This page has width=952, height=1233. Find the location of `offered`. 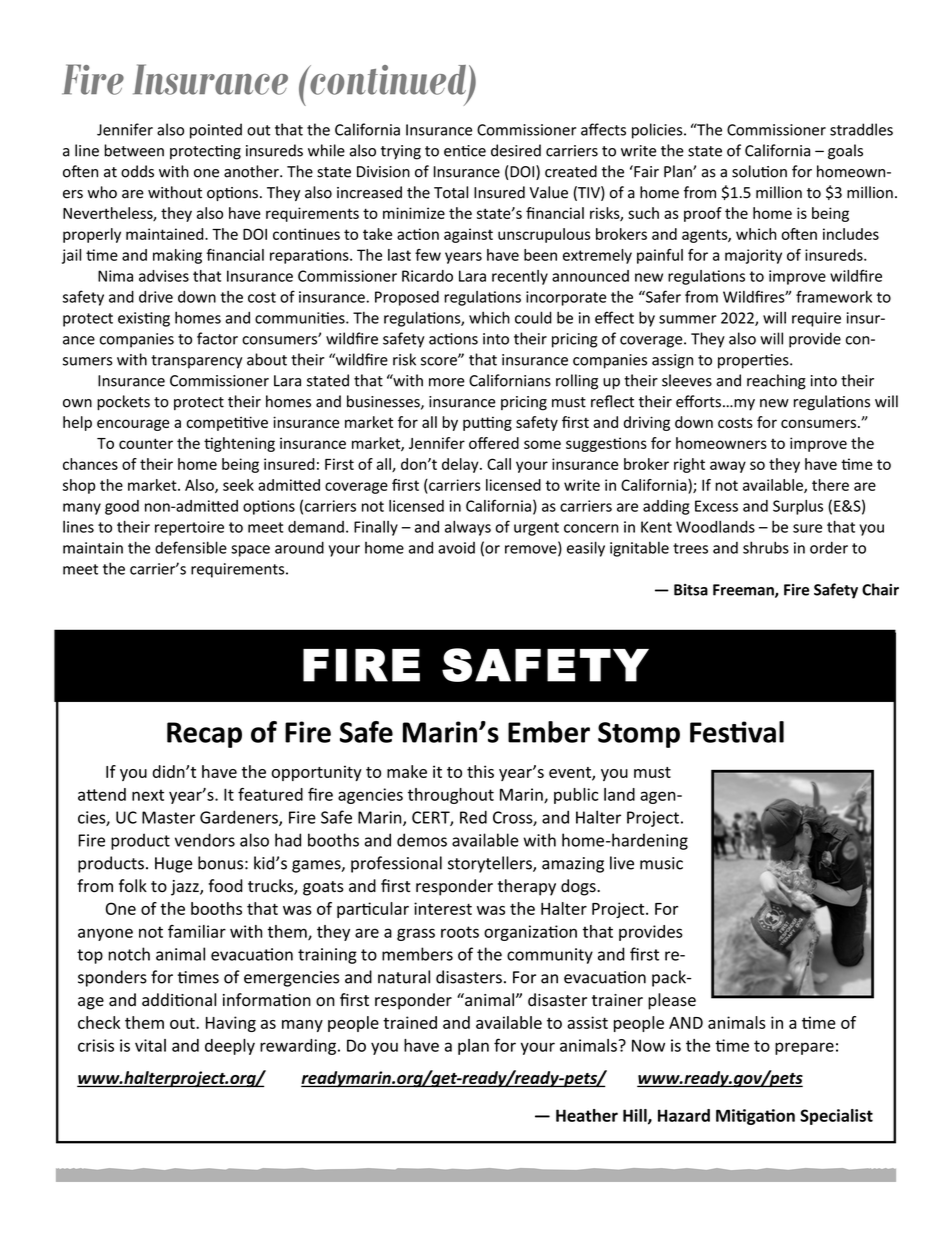

offered is located at coordinates (494, 443).
